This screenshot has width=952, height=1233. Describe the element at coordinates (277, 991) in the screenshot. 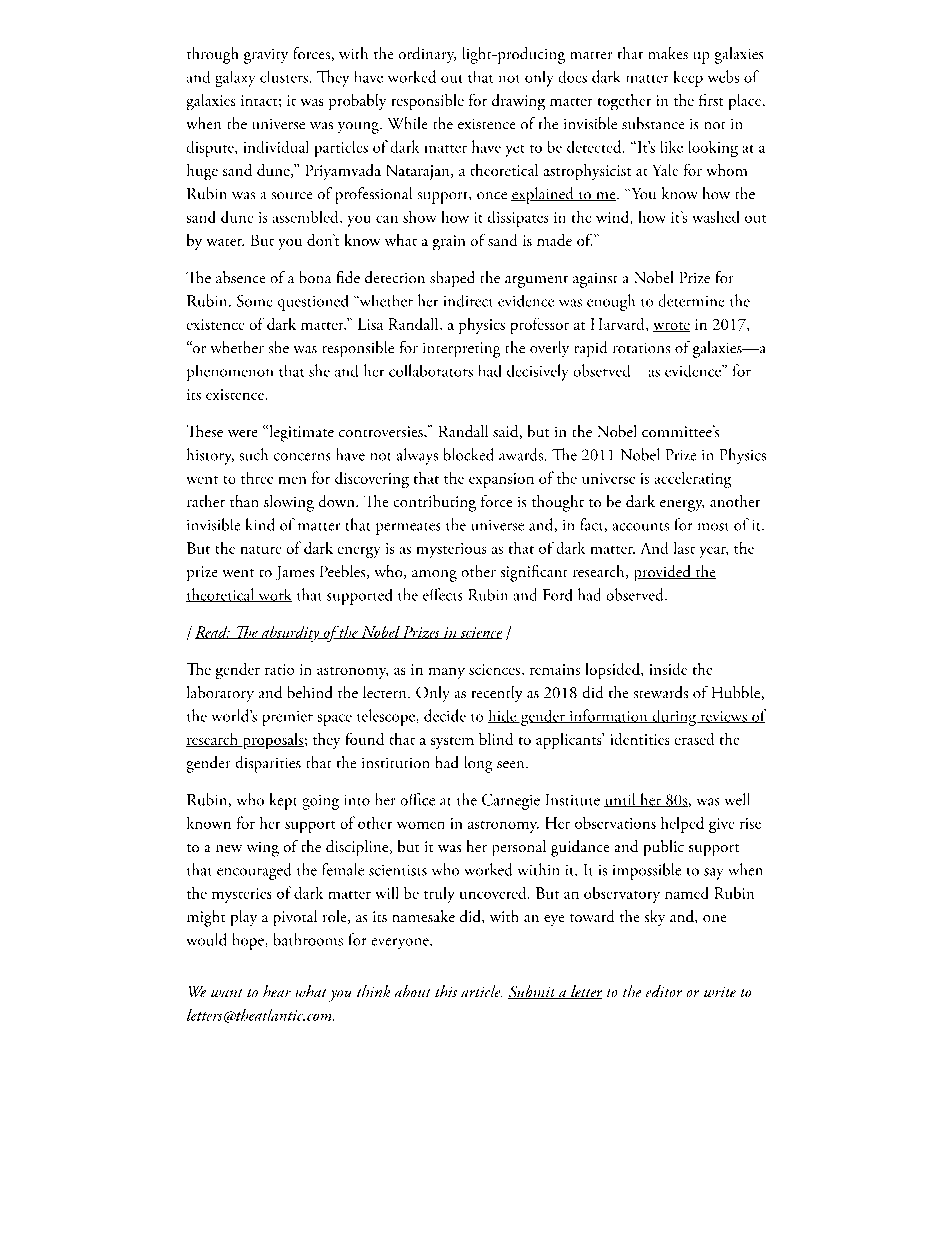

I see `hear` at that location.
